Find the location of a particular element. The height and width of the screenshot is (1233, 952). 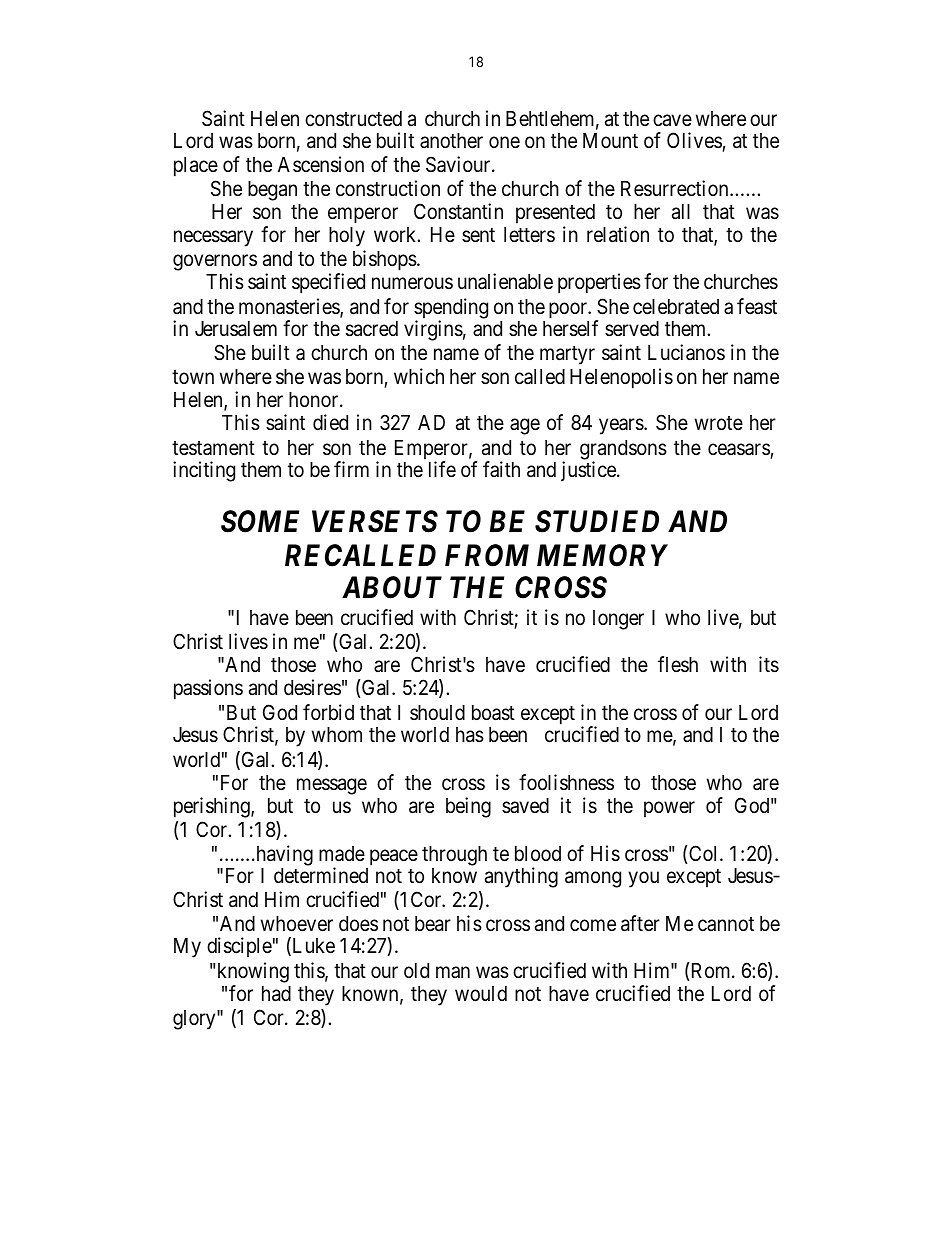

one is located at coordinates (504, 142).
